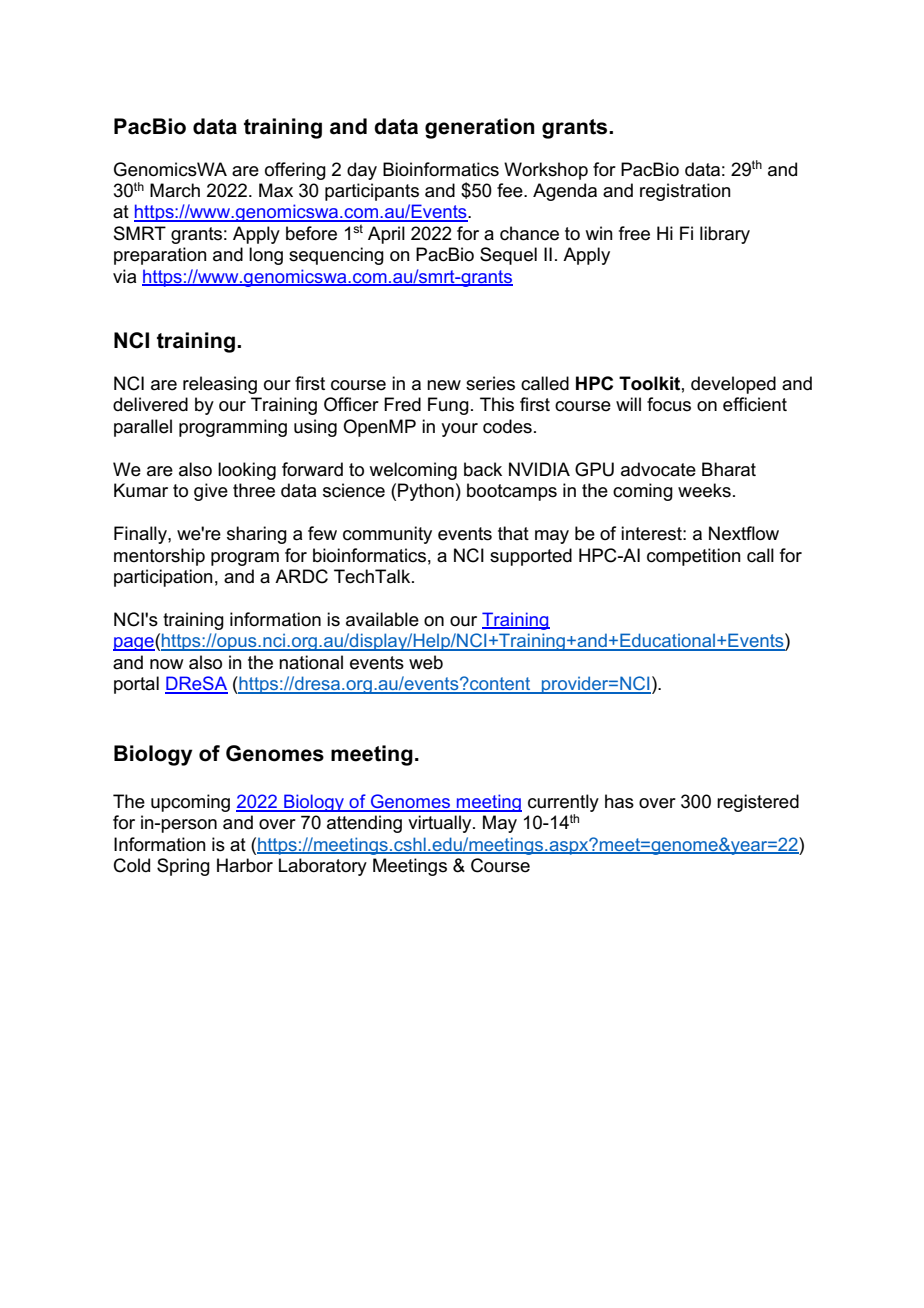 The width and height of the page is (924, 1308). I want to click on March, so click(175, 190).
